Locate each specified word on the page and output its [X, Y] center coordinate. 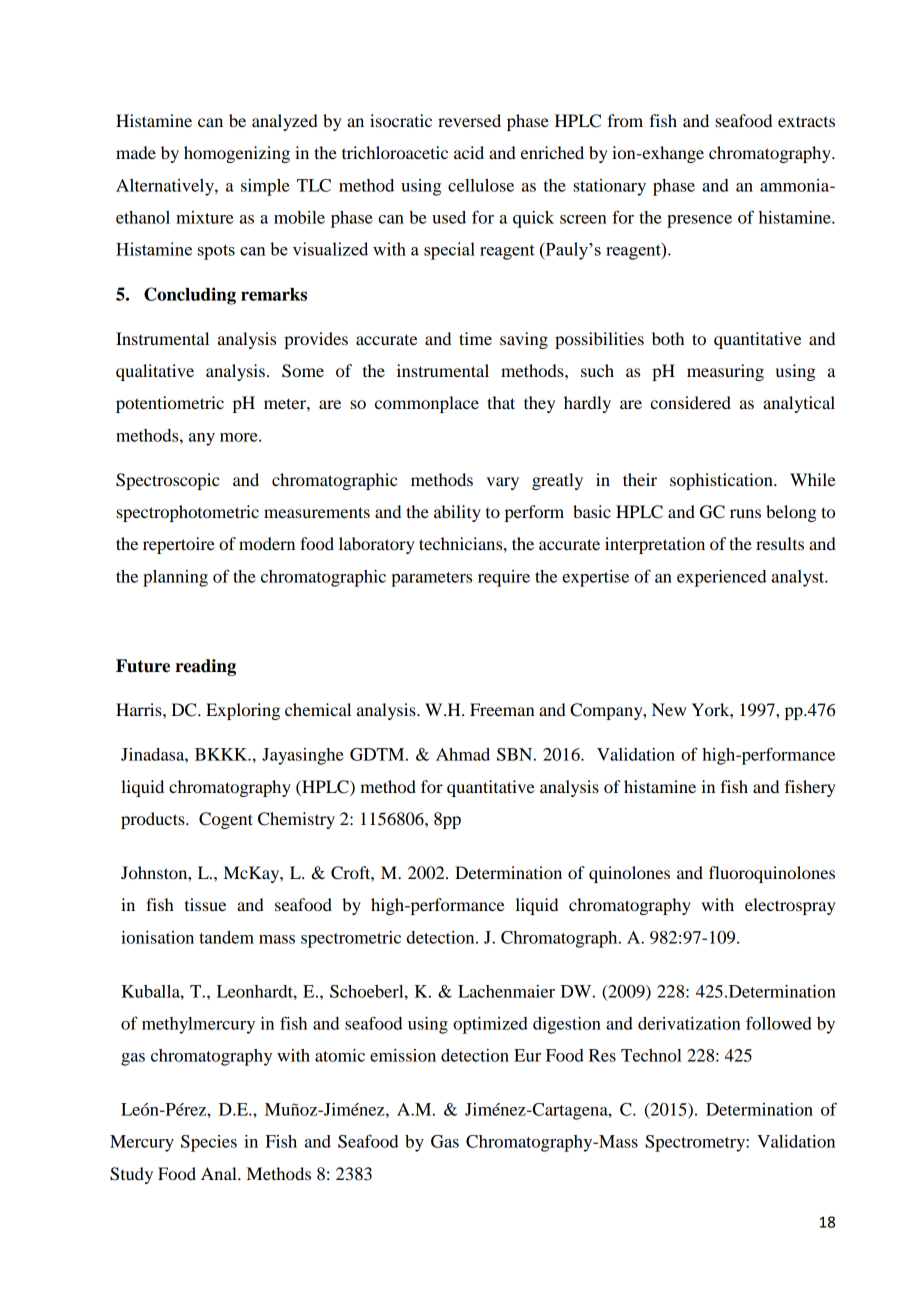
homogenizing [237, 154]
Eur [527, 1055]
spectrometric [351, 939]
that [501, 402]
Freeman [502, 709]
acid [469, 152]
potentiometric [170, 404]
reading [205, 667]
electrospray [790, 906]
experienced [721, 578]
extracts [806, 121]
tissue [205, 904]
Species [209, 1143]
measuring [725, 372]
